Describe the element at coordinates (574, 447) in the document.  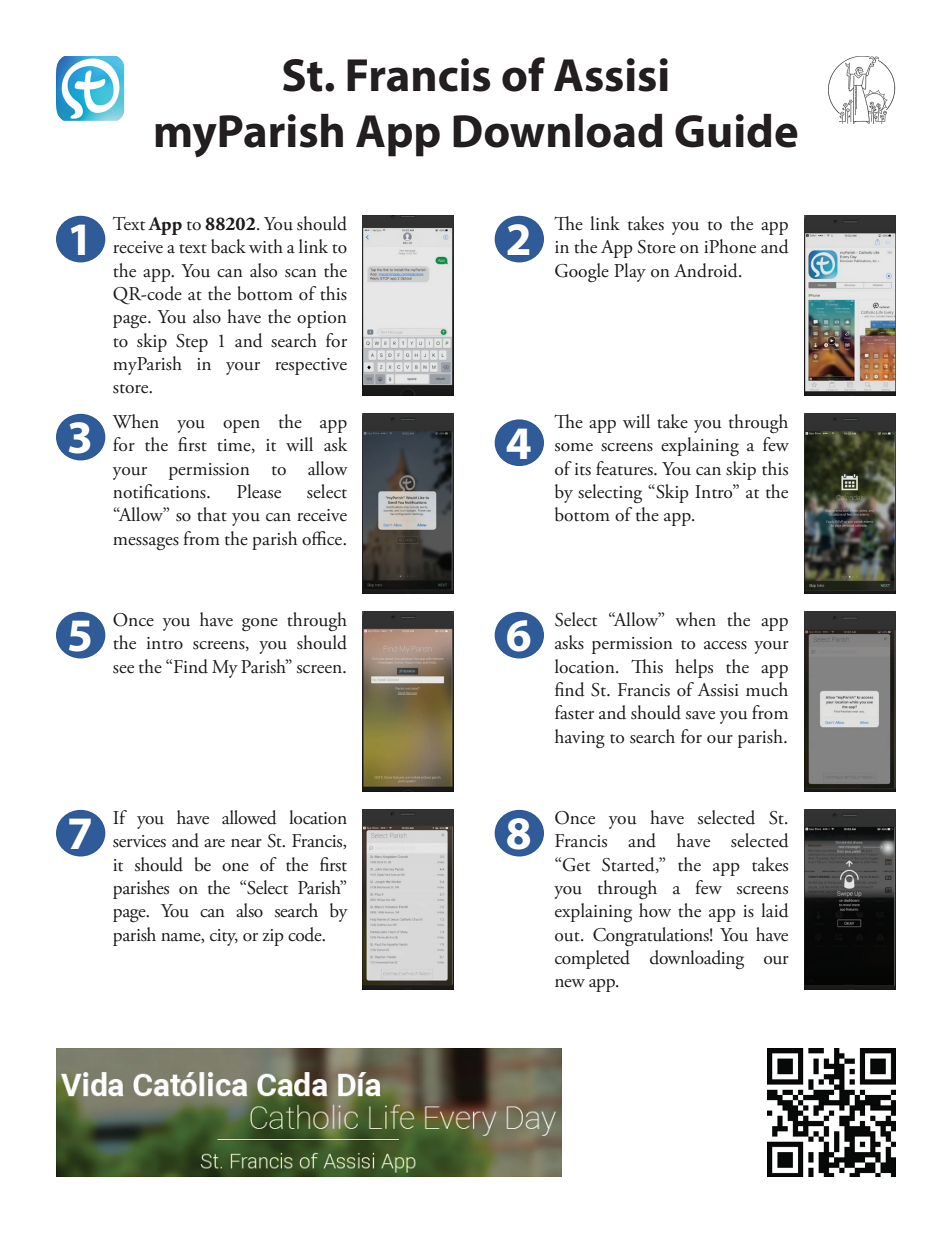
I see `some` at that location.
